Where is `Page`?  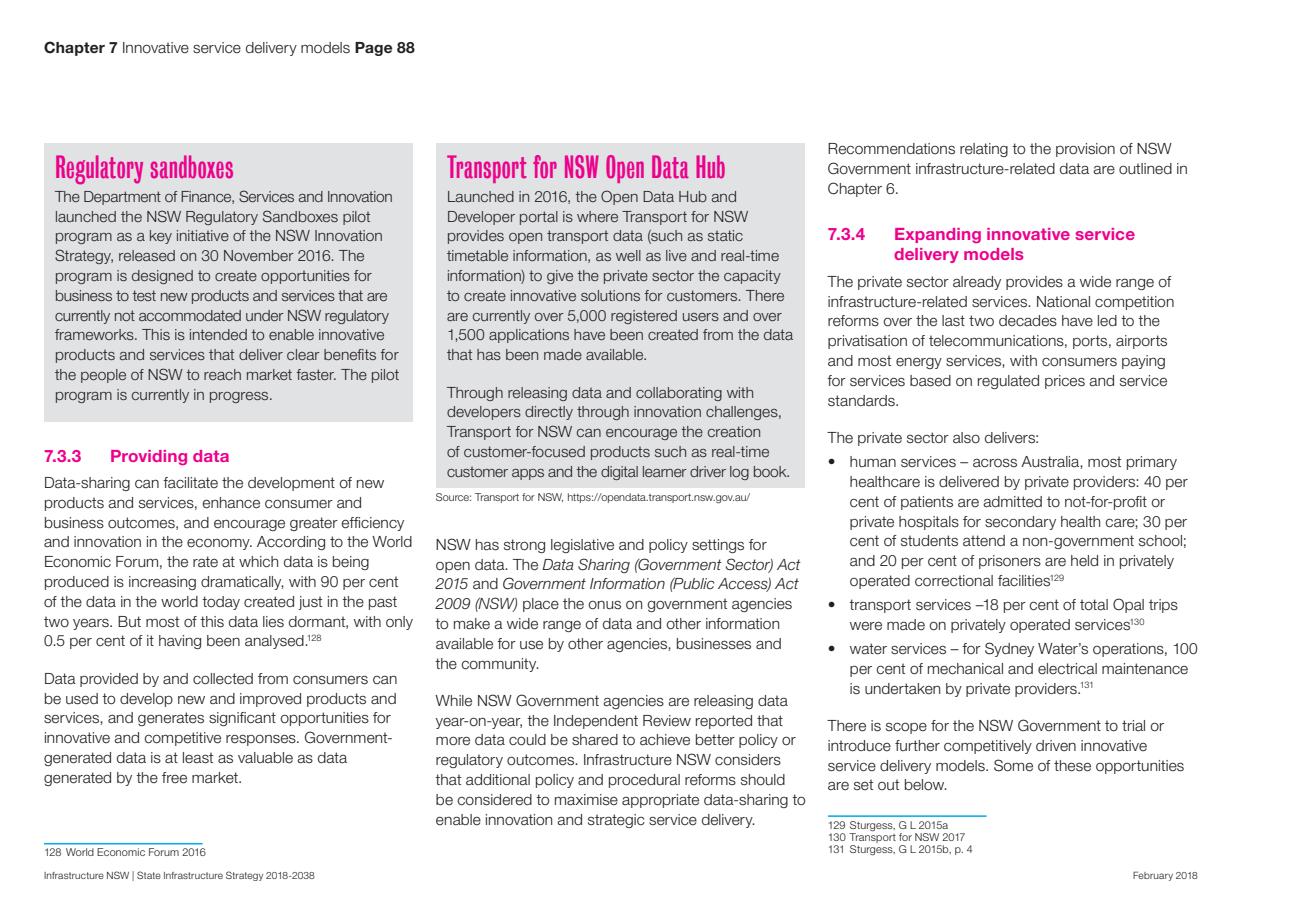 Page is located at coordinates (373, 49).
